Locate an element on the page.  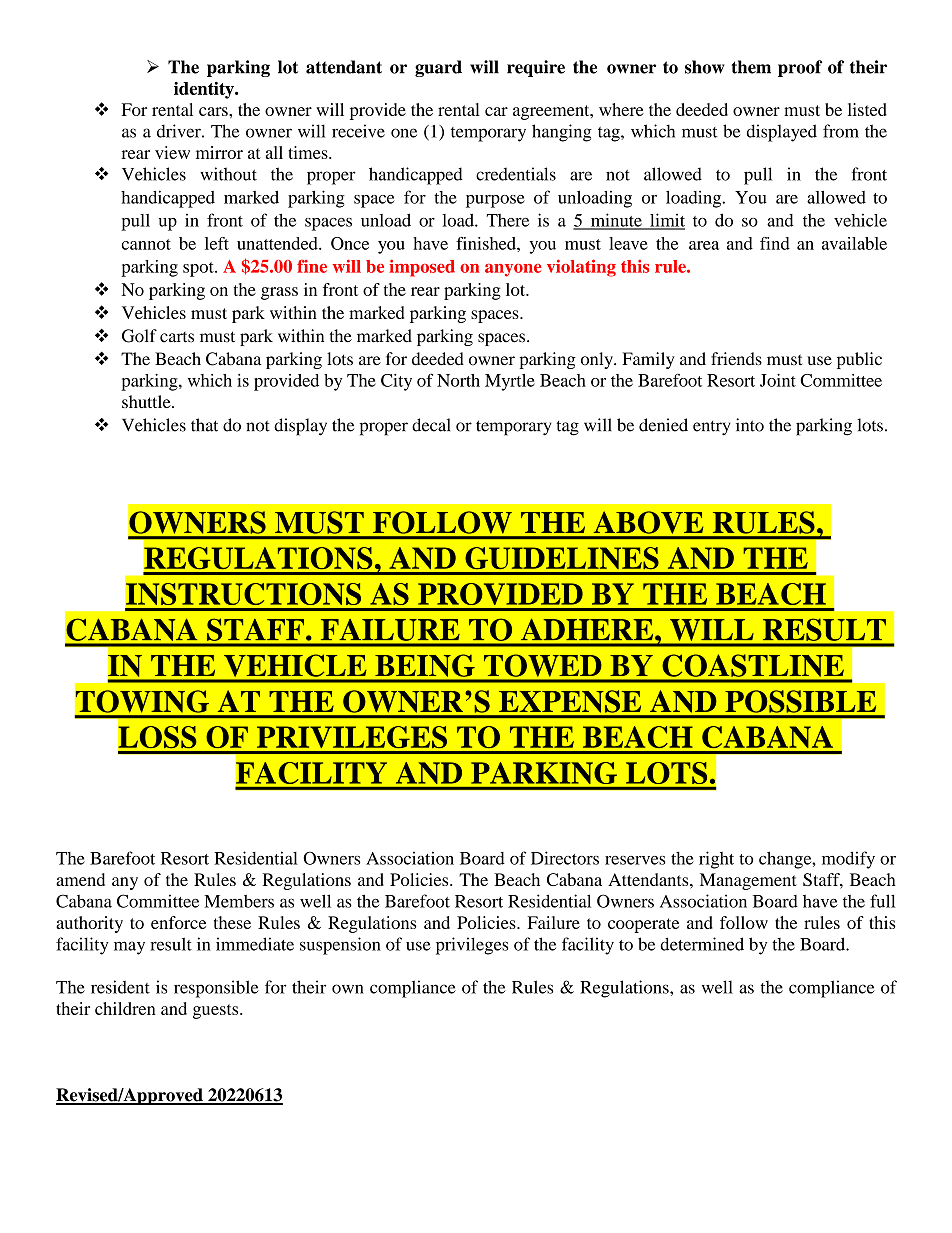
BEING is located at coordinates (425, 666).
